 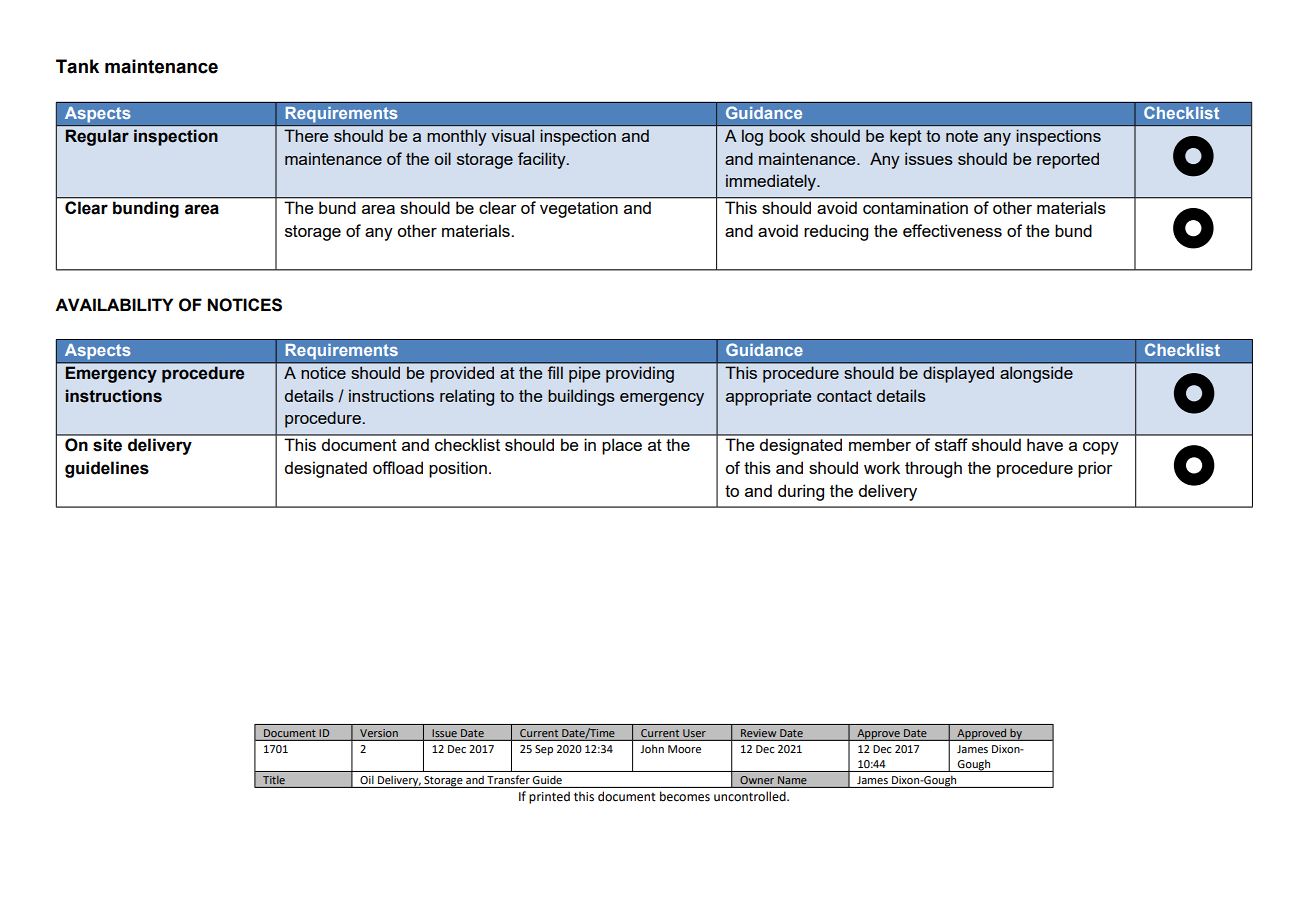 I want to click on note, so click(x=962, y=136).
